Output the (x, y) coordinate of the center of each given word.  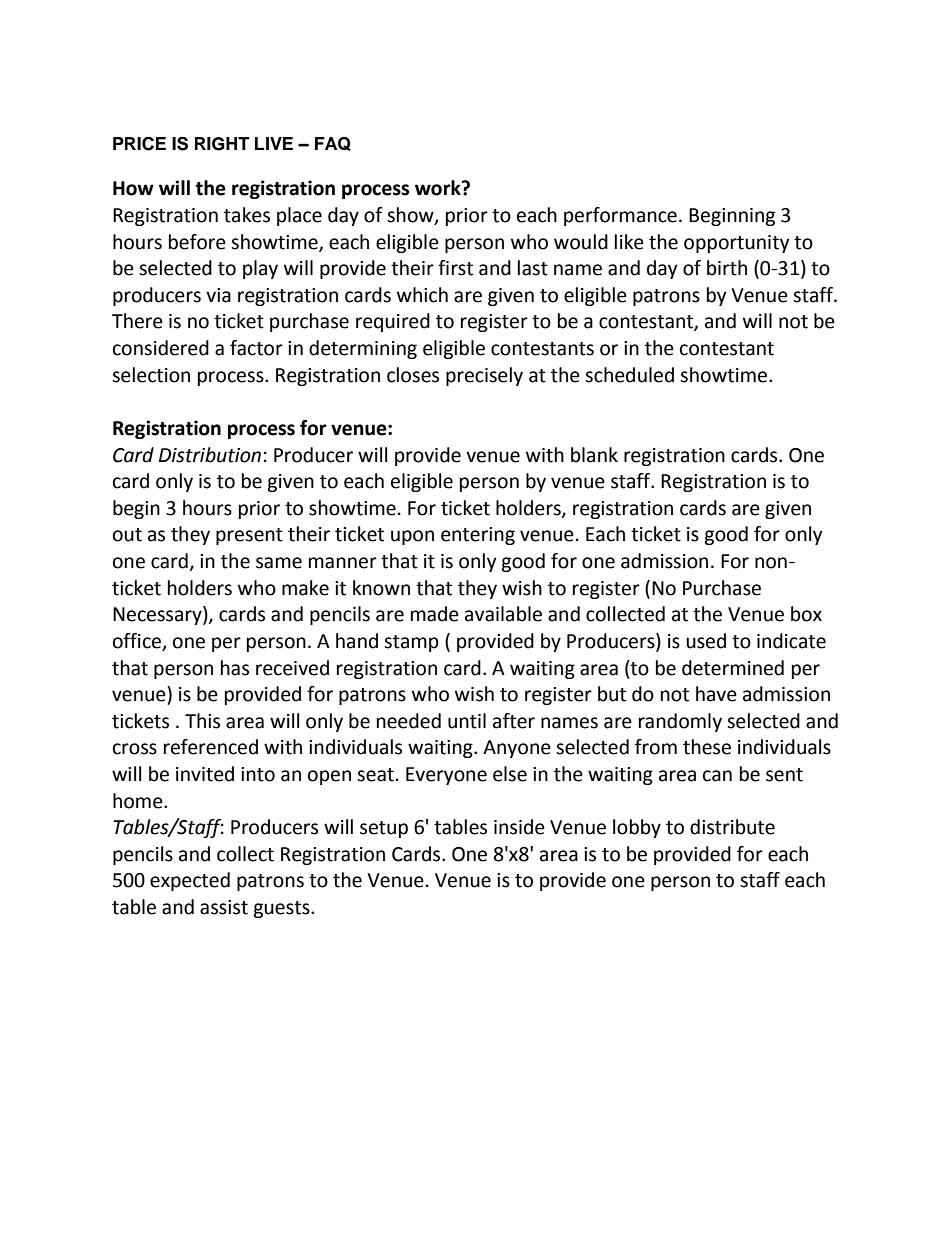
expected (190, 881)
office (137, 641)
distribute (732, 827)
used (706, 641)
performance (620, 216)
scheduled (629, 375)
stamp (411, 643)
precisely (484, 376)
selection (151, 375)
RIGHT (222, 144)
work (439, 188)
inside (519, 827)
